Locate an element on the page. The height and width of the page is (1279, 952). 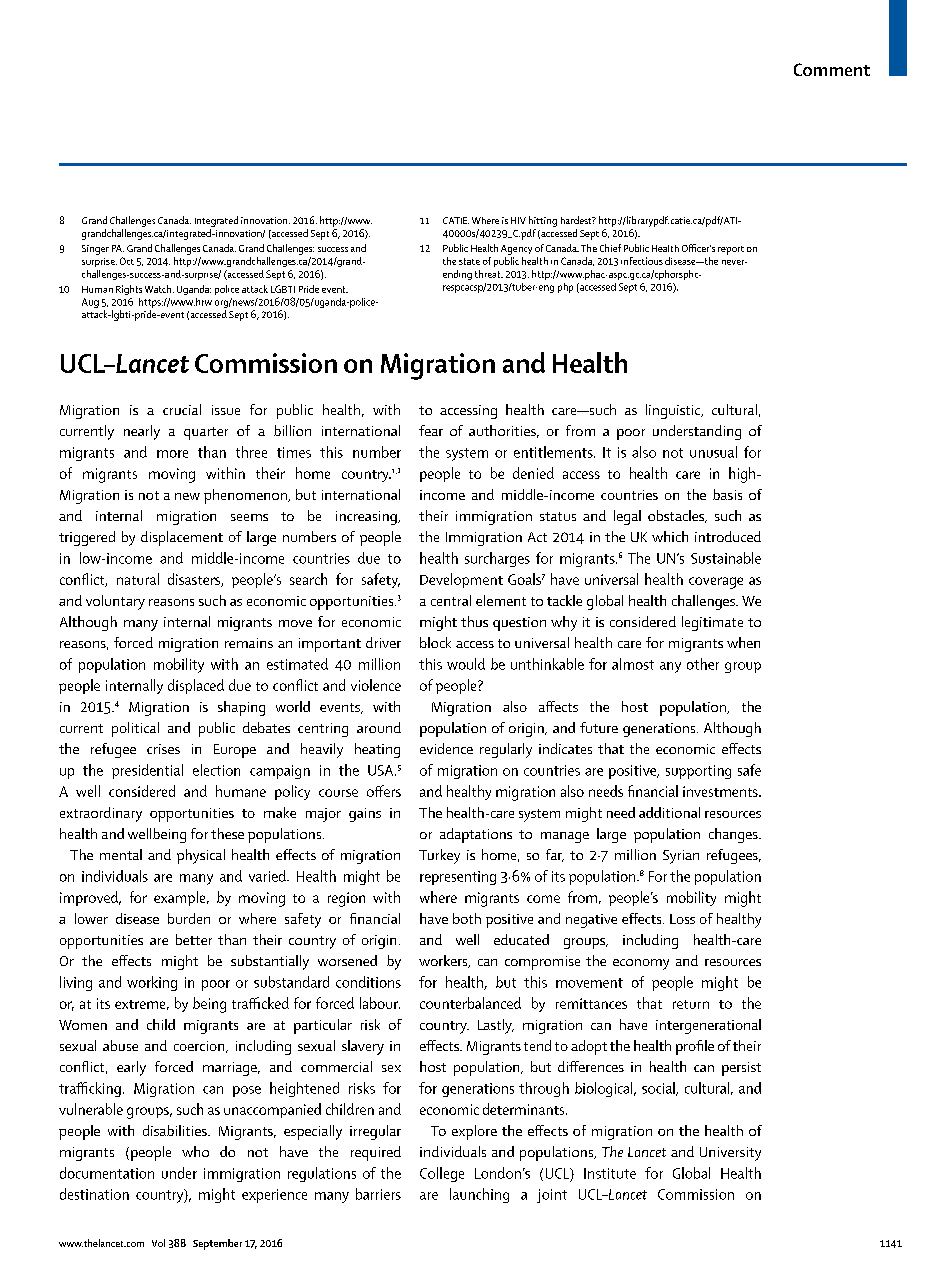
when is located at coordinates (743, 642).
